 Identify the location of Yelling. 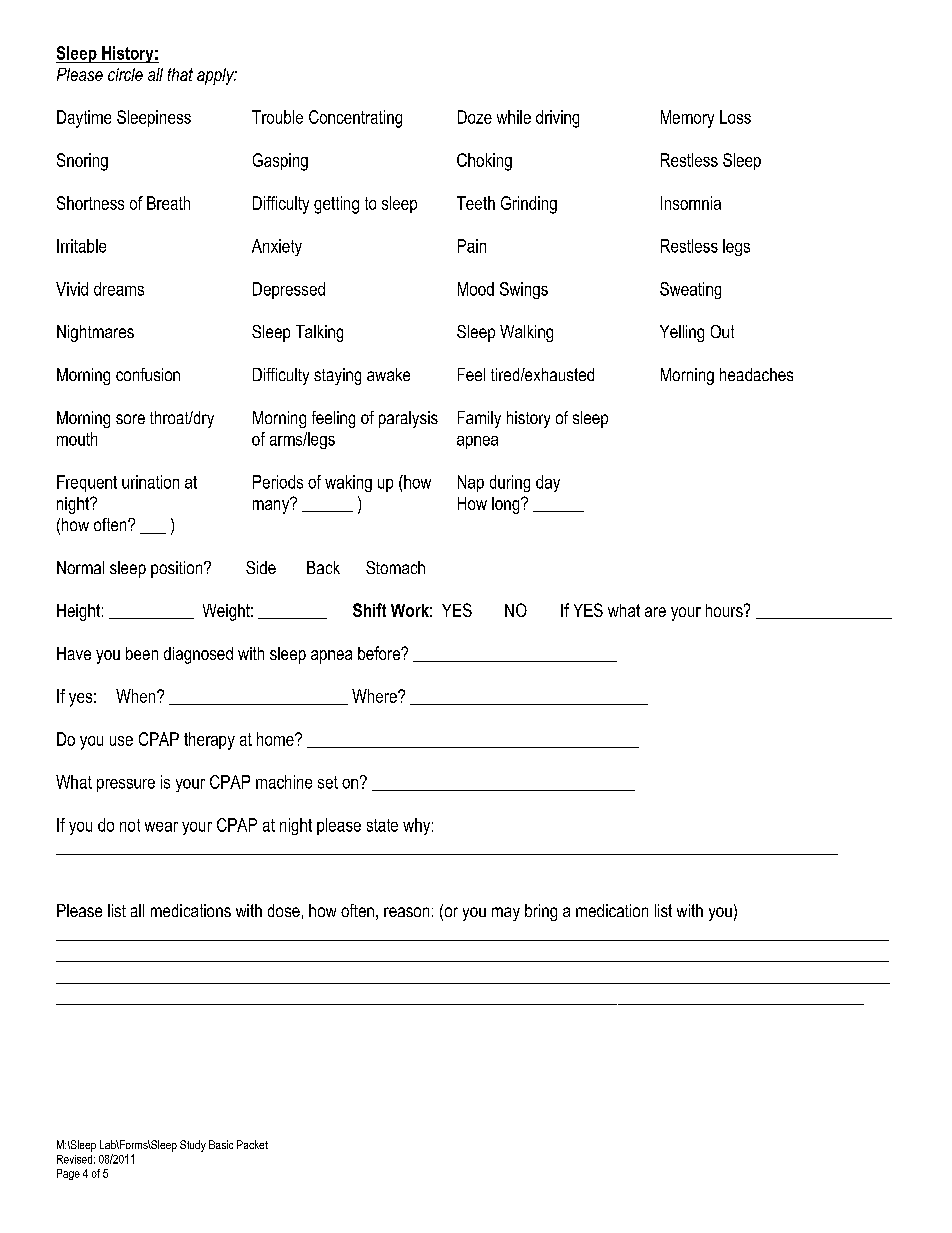
(682, 333).
